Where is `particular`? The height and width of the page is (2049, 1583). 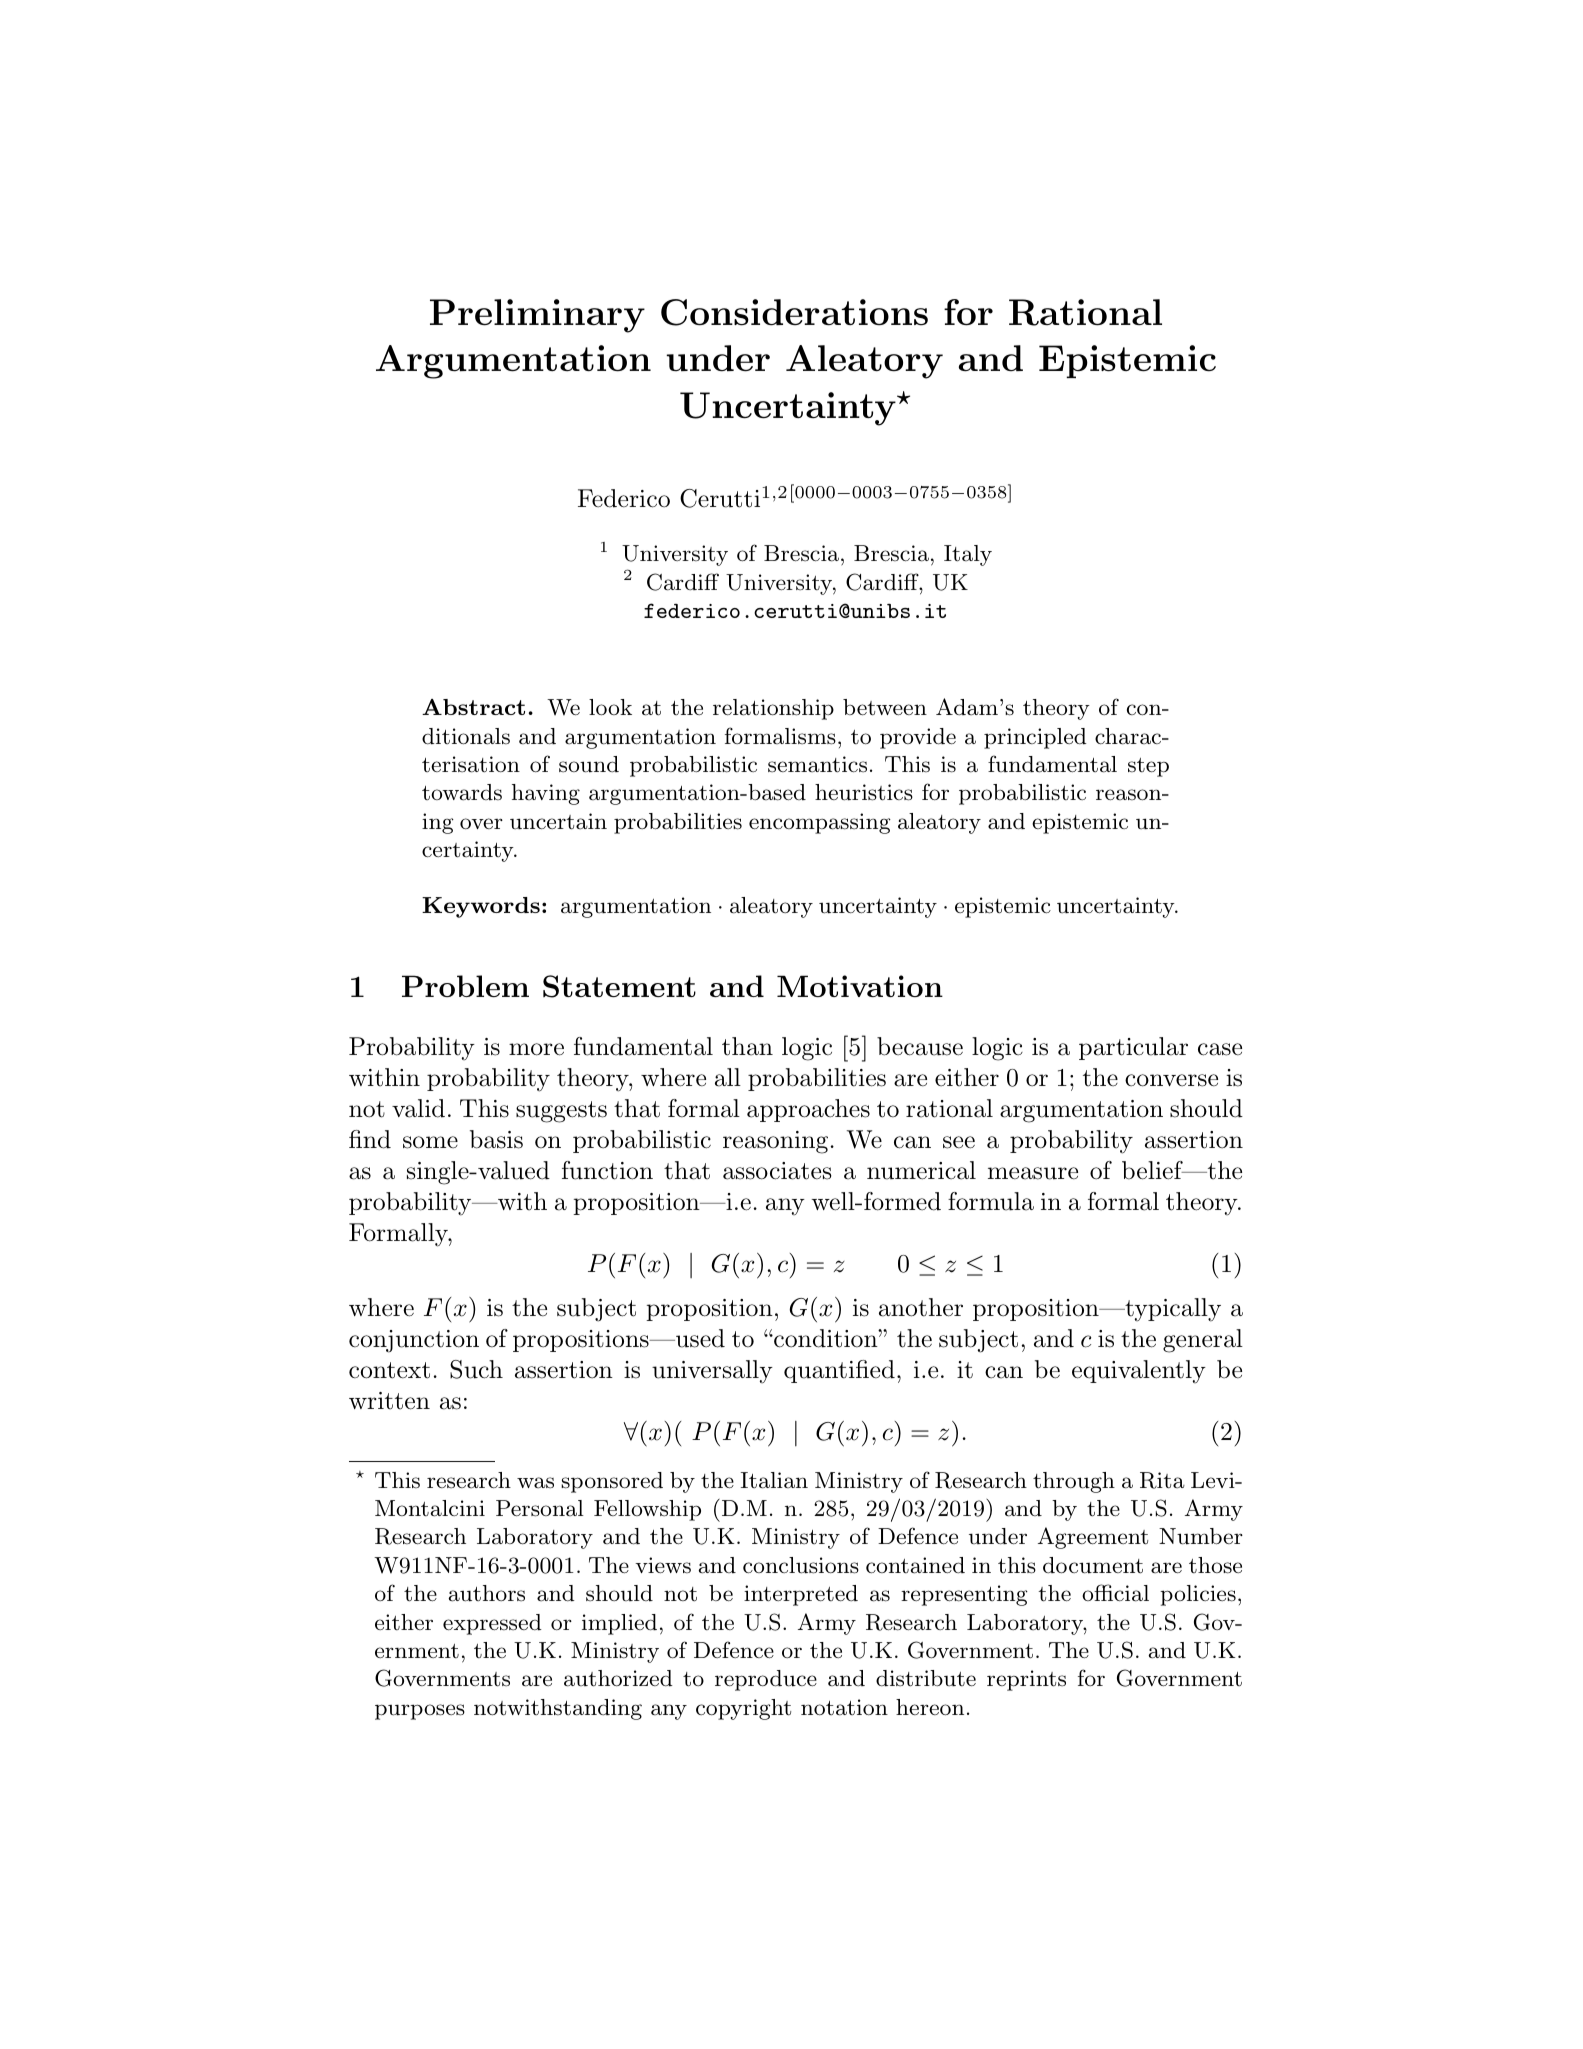 particular is located at coordinates (1133, 1048).
